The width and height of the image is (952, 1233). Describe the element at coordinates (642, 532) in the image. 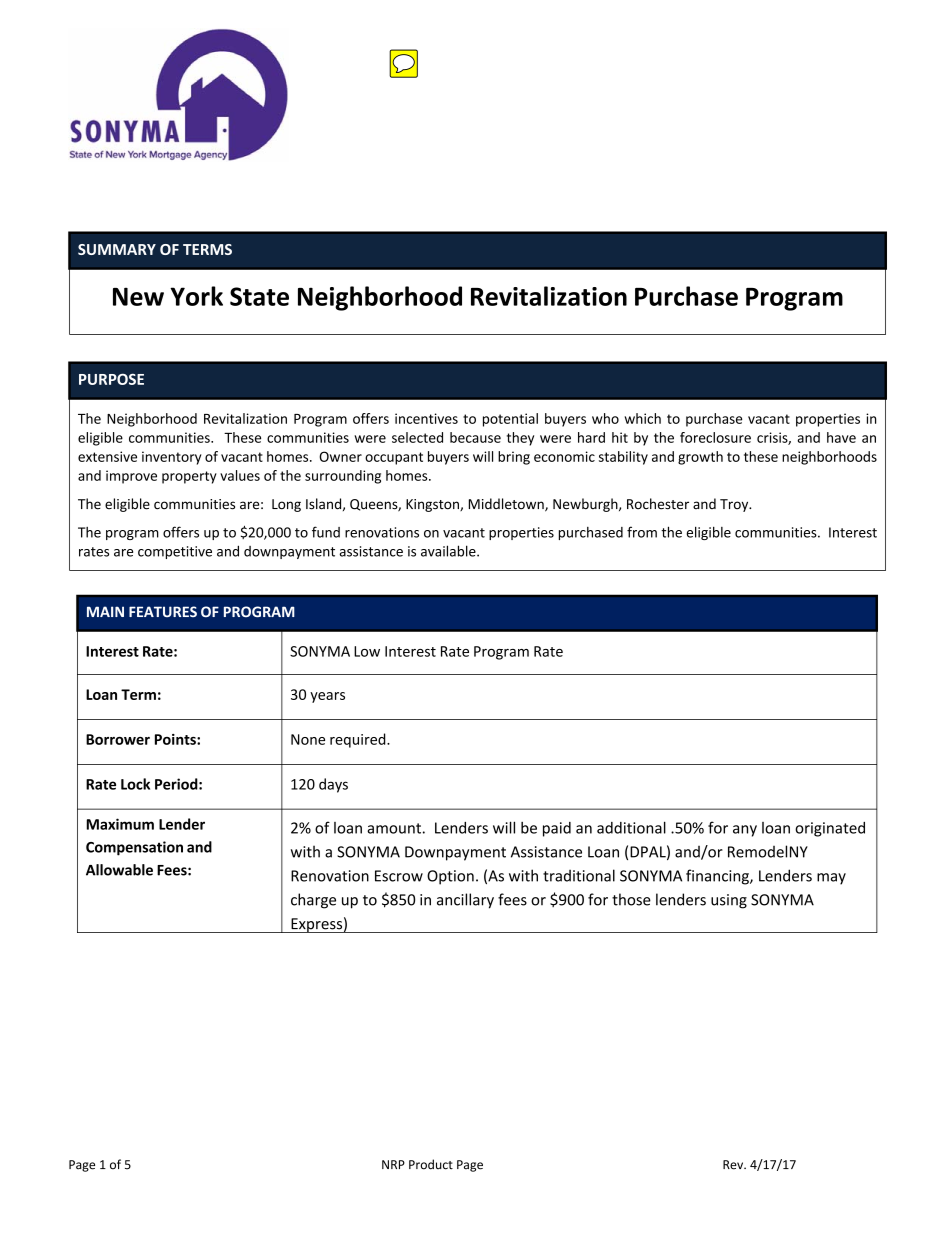

I see `from` at that location.
